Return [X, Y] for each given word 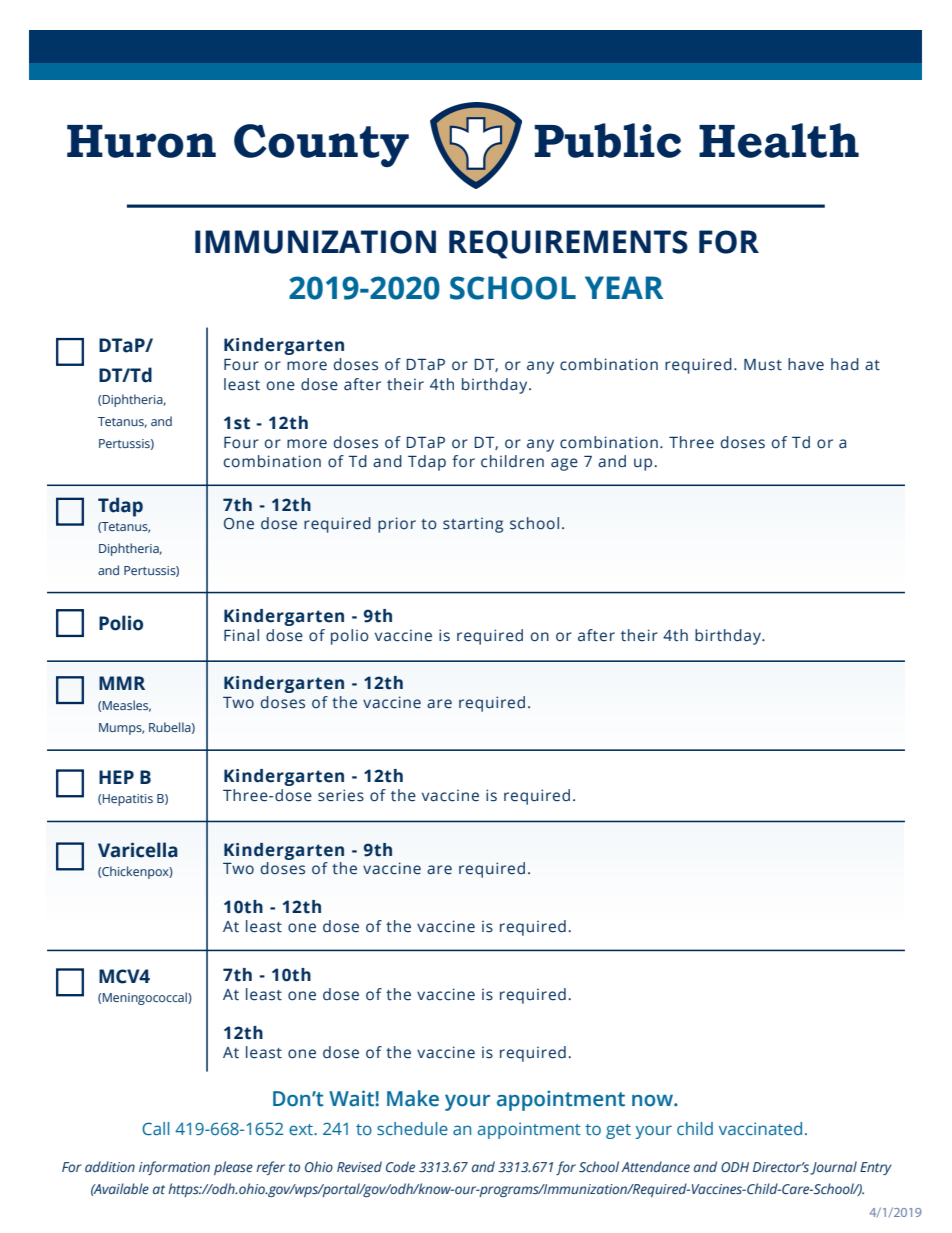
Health [779, 140]
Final [241, 635]
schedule [412, 1128]
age [564, 464]
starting [473, 525]
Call [155, 1128]
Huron [141, 141]
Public [607, 140]
